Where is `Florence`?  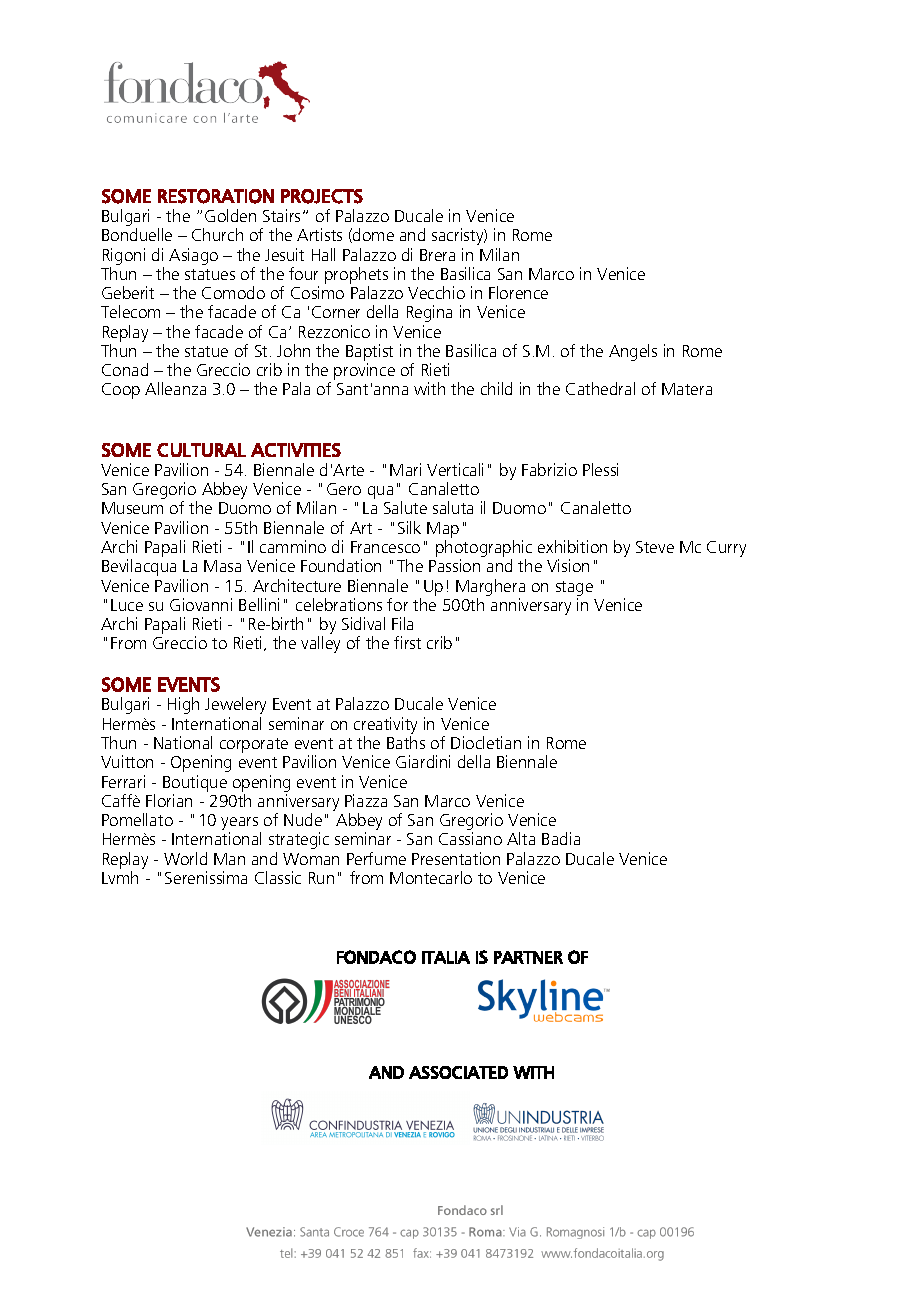 Florence is located at coordinates (518, 292).
